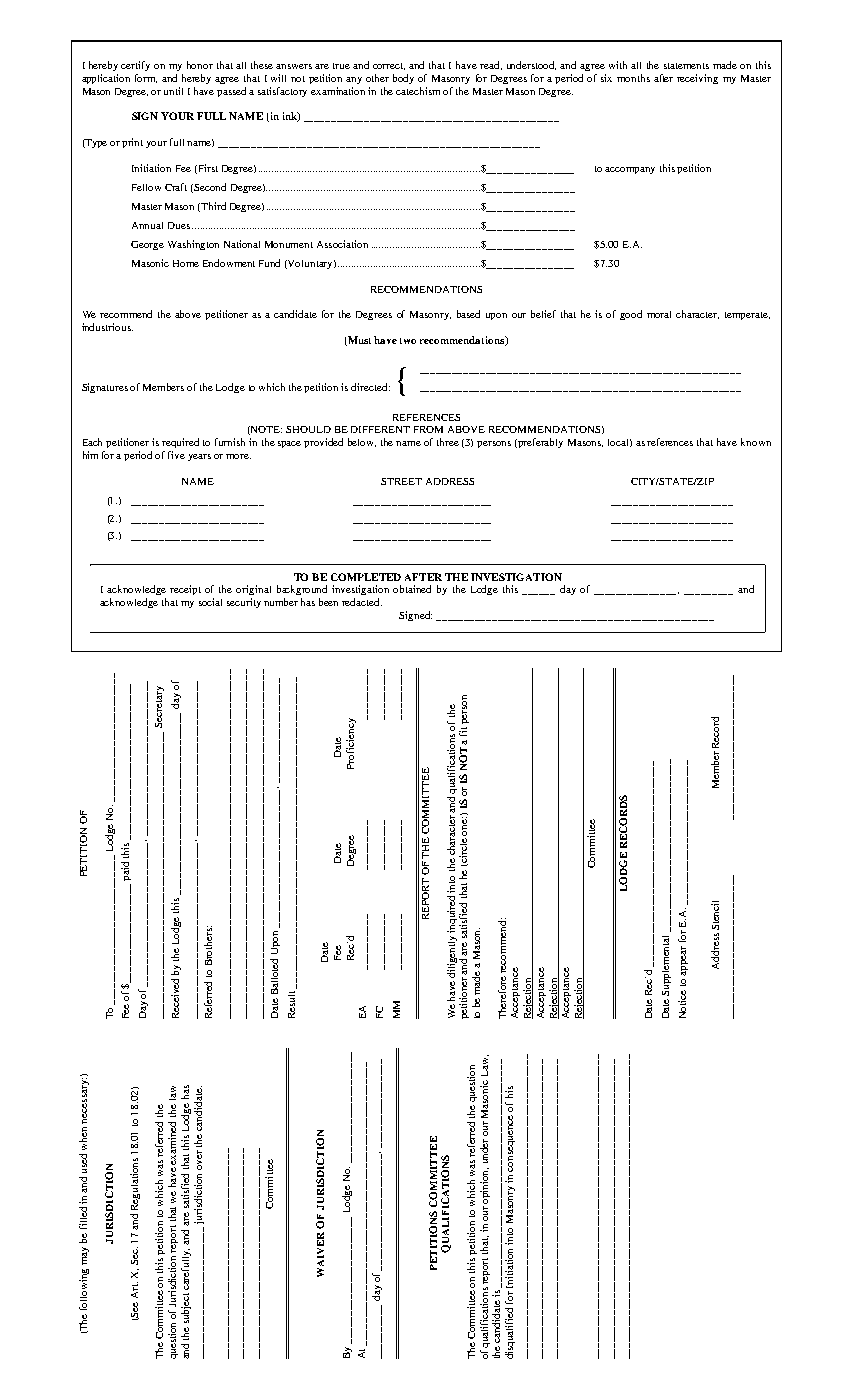 The height and width of the screenshot is (1400, 849). What do you see at coordinates (342, 244) in the screenshot?
I see `Association` at bounding box center [342, 244].
